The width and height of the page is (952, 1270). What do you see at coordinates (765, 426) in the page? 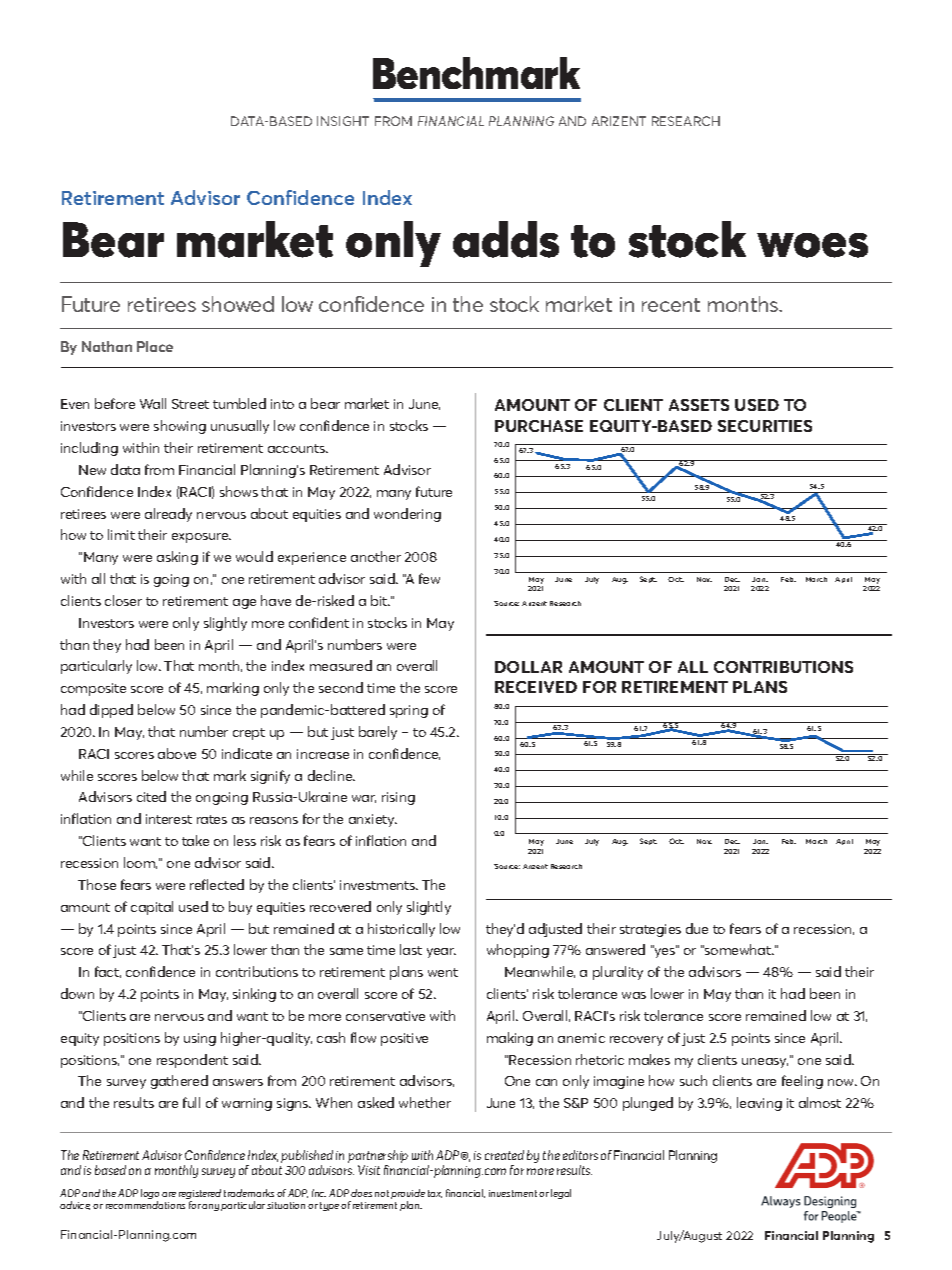
I see `SECURITIES` at bounding box center [765, 426].
